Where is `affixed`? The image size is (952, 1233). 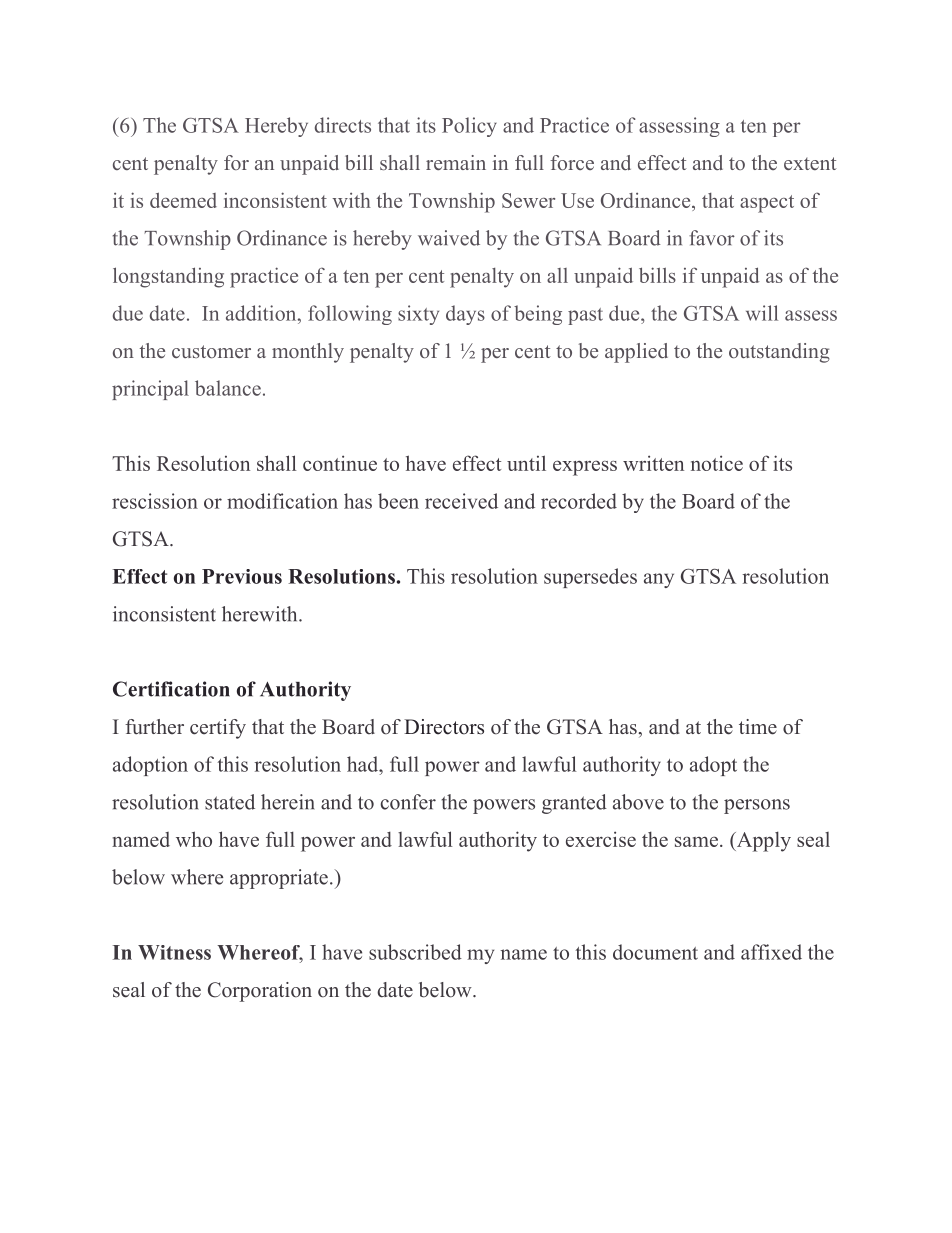
affixed is located at coordinates (771, 952).
